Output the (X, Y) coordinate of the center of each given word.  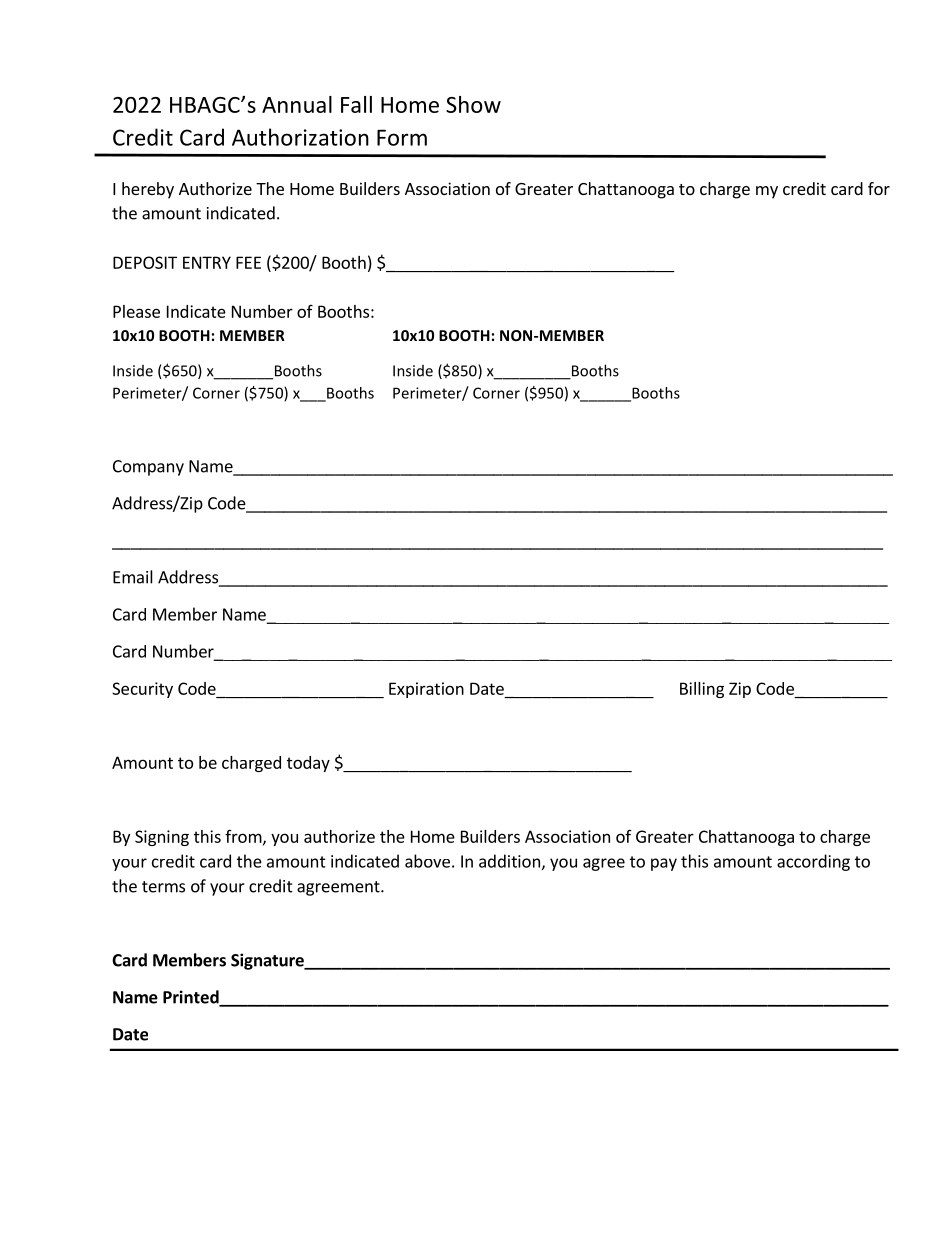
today (308, 764)
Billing (702, 690)
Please (136, 311)
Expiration (426, 690)
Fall (356, 104)
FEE (248, 262)
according (813, 862)
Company (148, 468)
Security (142, 690)
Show (473, 104)
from (243, 836)
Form (402, 137)
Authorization (300, 137)
